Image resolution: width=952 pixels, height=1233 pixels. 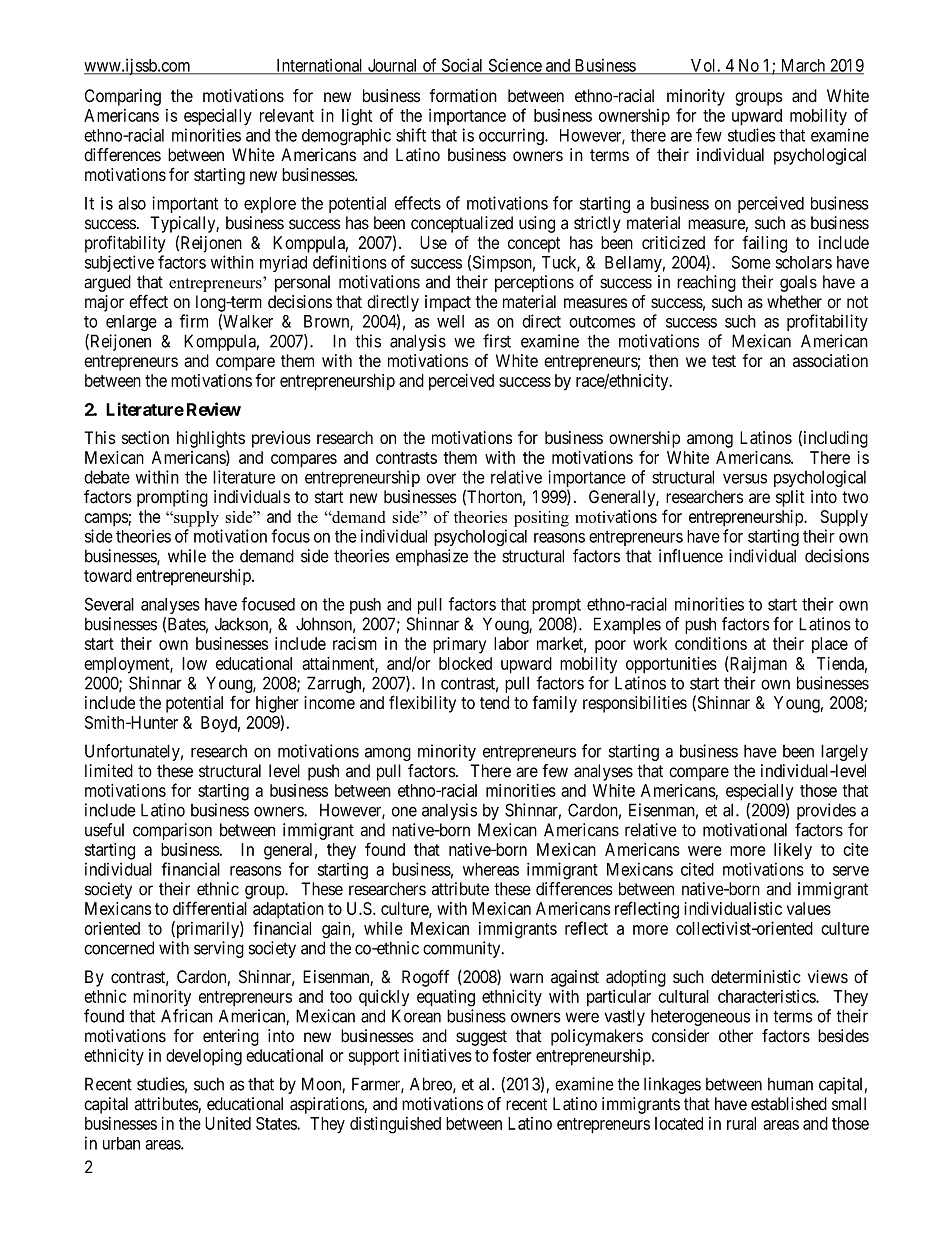 I want to click on Comparing, so click(x=123, y=97).
